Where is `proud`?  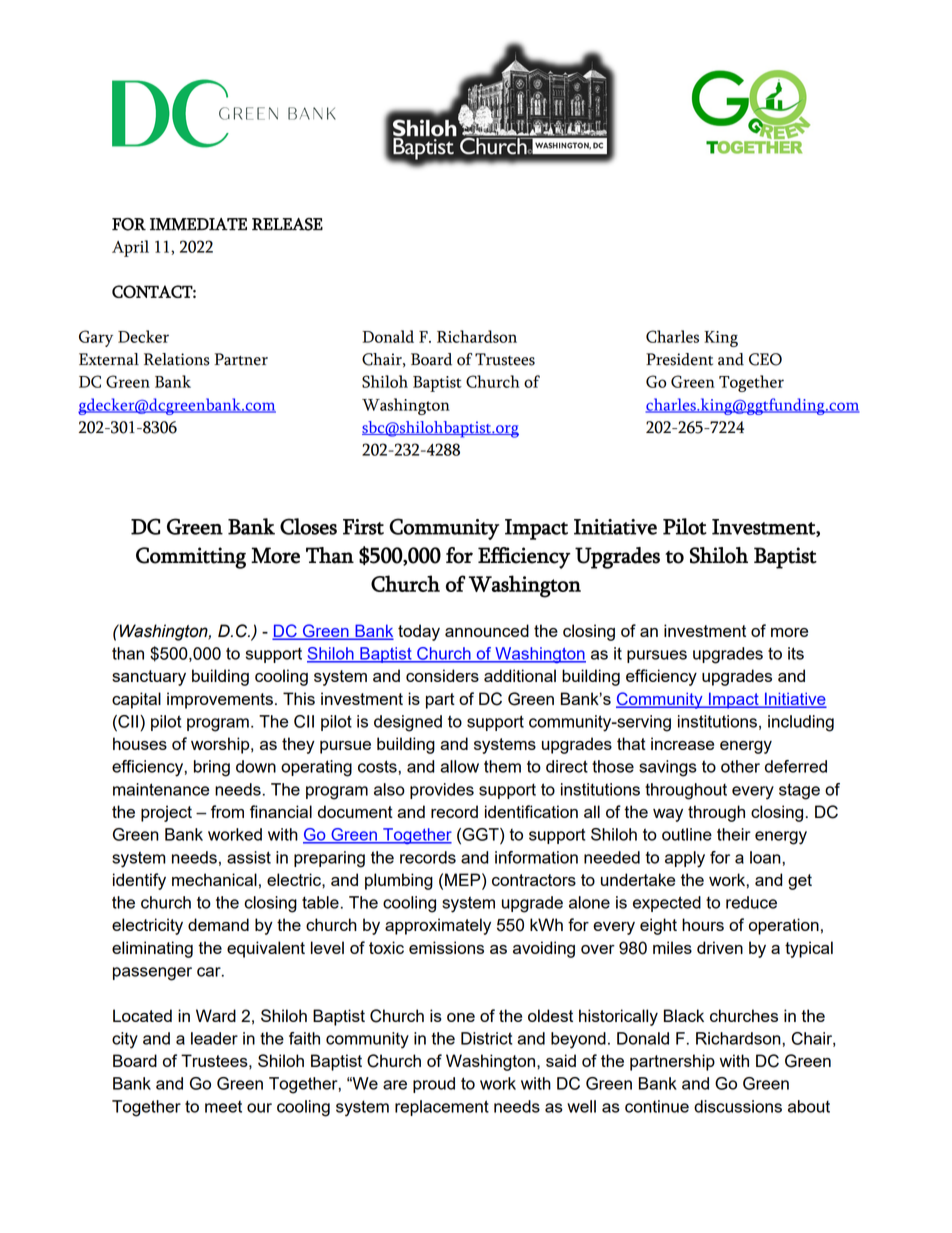 proud is located at coordinates (434, 1085).
